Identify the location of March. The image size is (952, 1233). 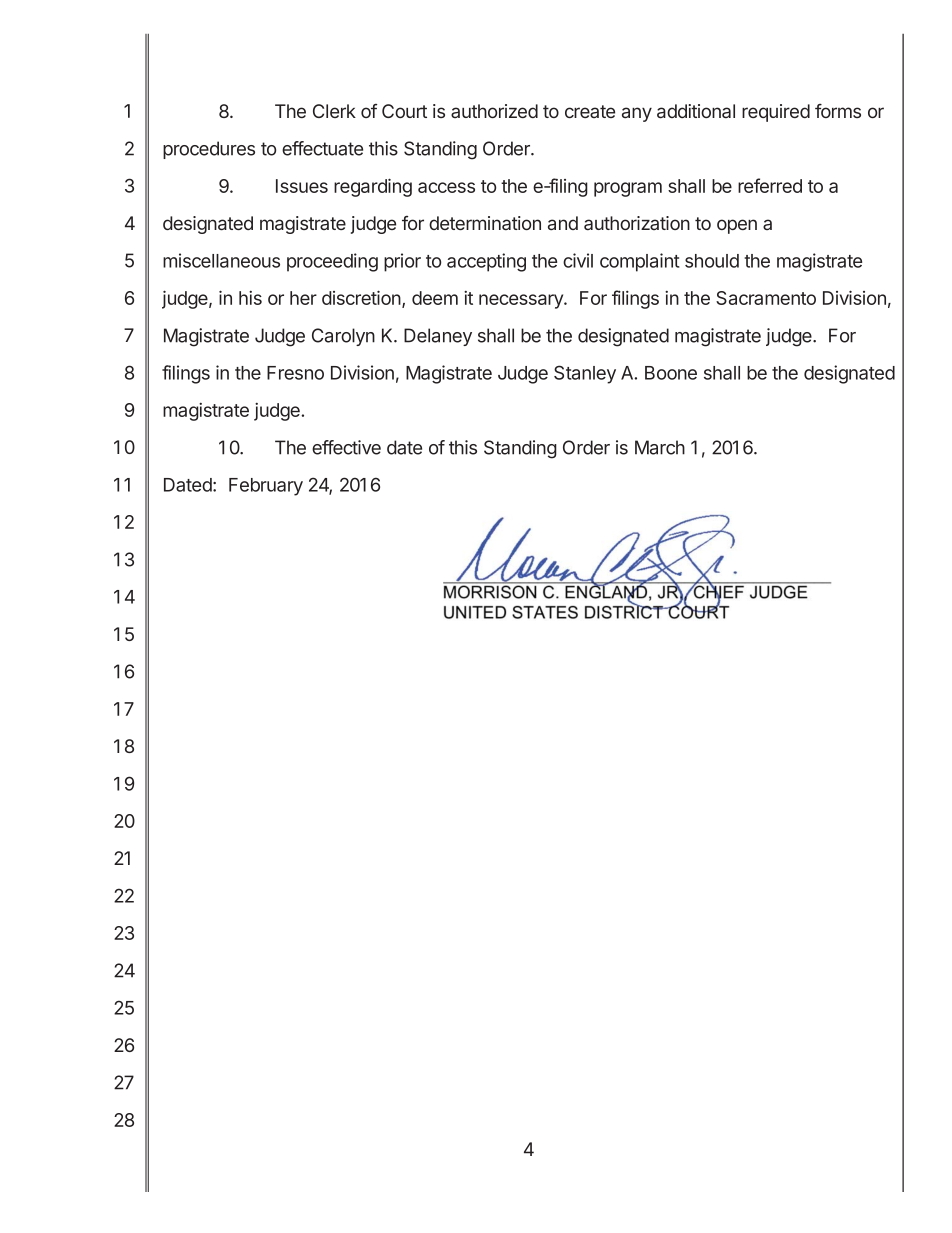
(660, 447).
